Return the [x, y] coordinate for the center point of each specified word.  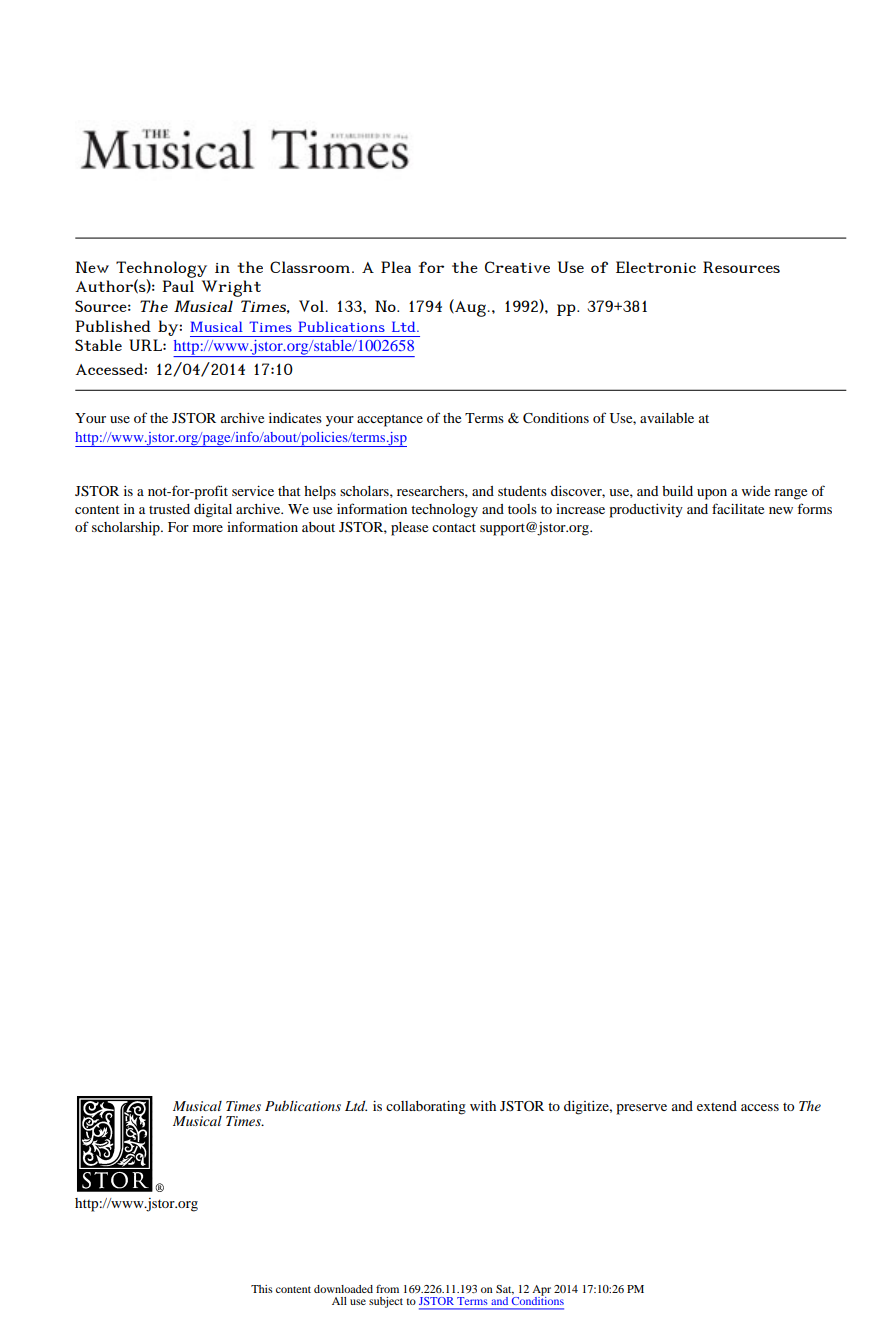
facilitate [738, 508]
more [208, 528]
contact [454, 527]
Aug [469, 308]
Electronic [656, 267]
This [262, 1289]
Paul [178, 286]
